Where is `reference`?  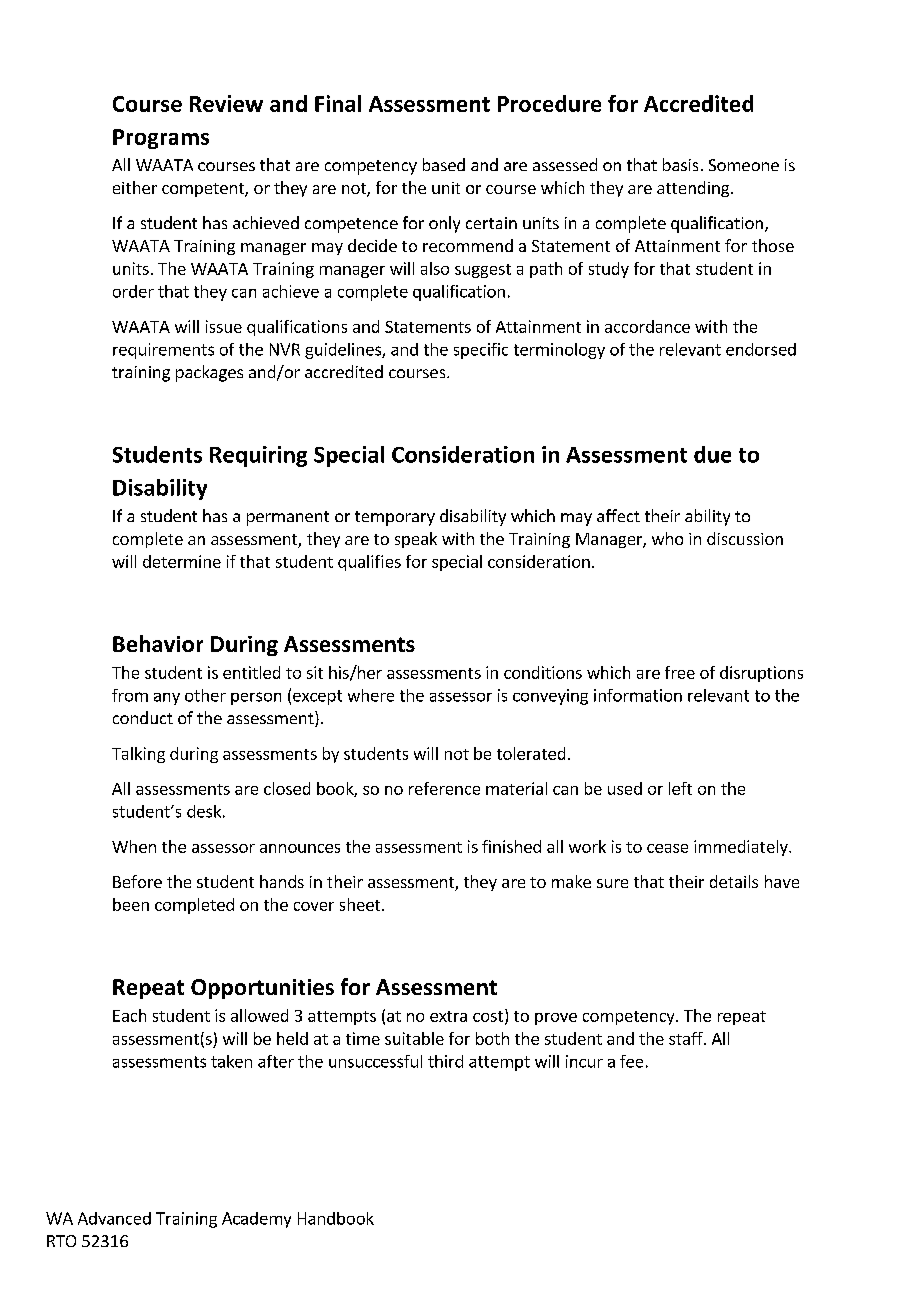
reference is located at coordinates (444, 788).
